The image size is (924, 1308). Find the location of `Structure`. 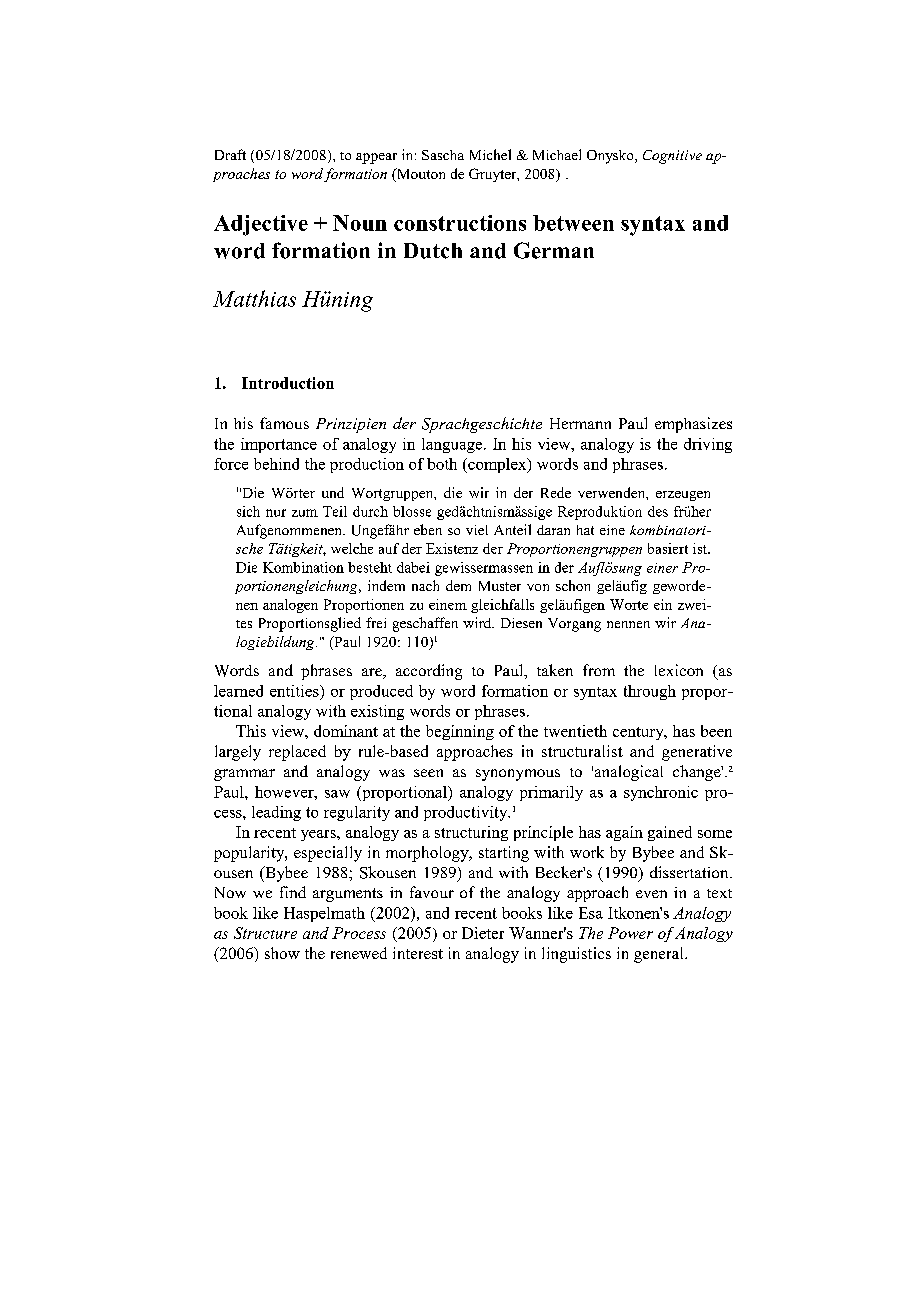

Structure is located at coordinates (265, 933).
